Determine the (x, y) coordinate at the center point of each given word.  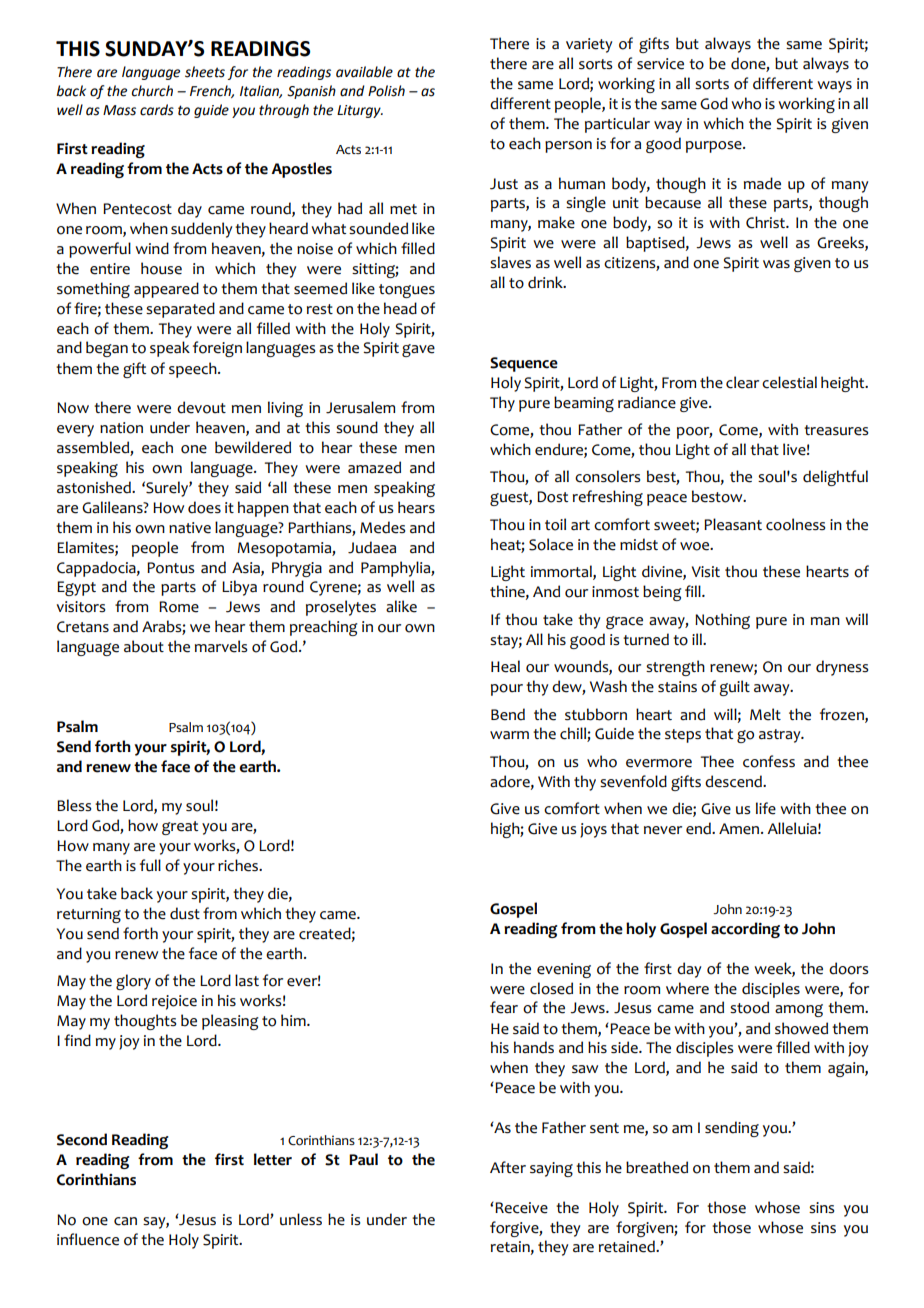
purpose (715, 147)
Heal (505, 666)
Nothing (722, 621)
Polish (386, 91)
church (152, 91)
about (144, 646)
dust (185, 913)
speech (194, 370)
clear (742, 382)
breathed (657, 1167)
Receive (521, 1208)
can (125, 1221)
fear (504, 1007)
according (745, 930)
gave (418, 350)
